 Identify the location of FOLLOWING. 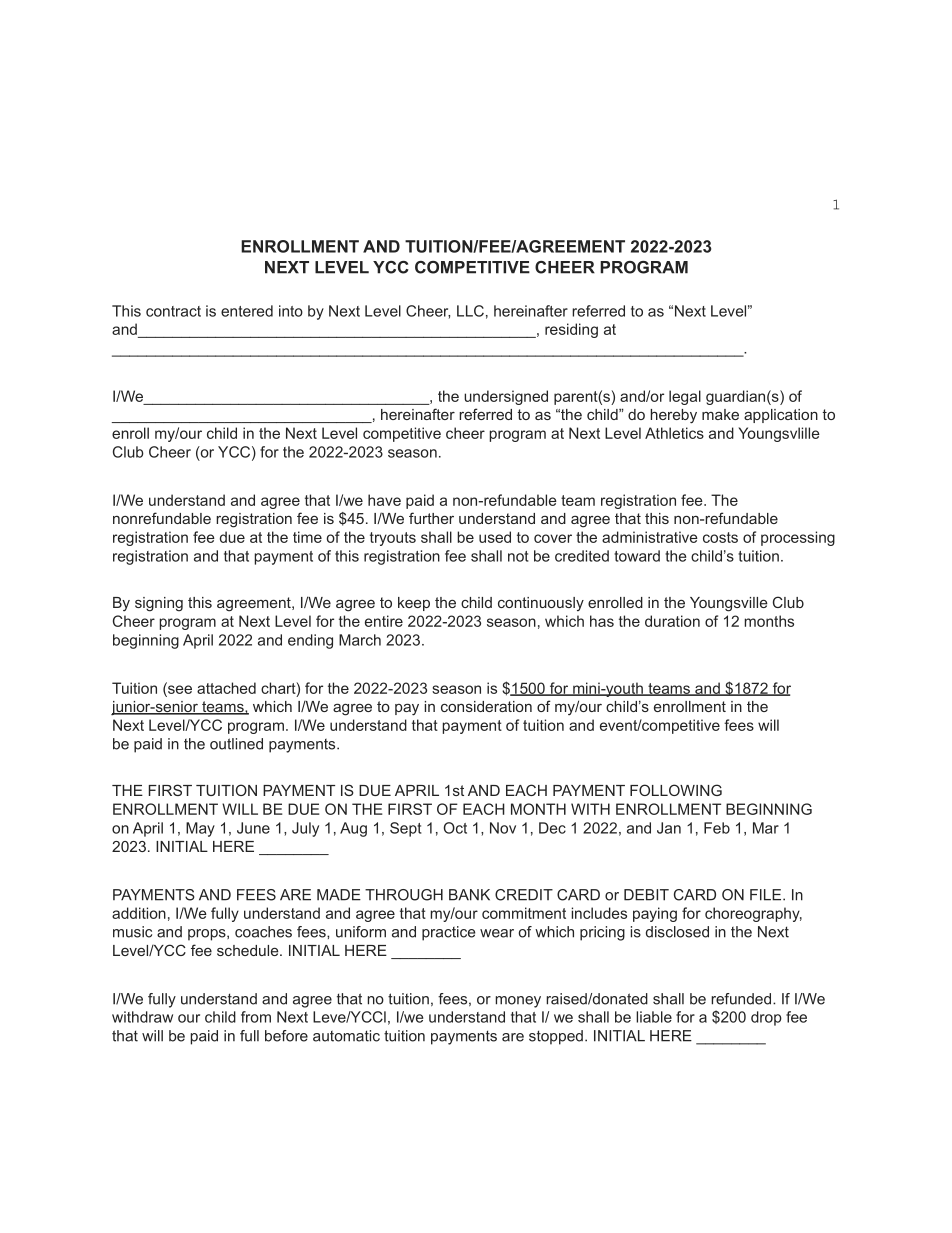
(676, 790).
